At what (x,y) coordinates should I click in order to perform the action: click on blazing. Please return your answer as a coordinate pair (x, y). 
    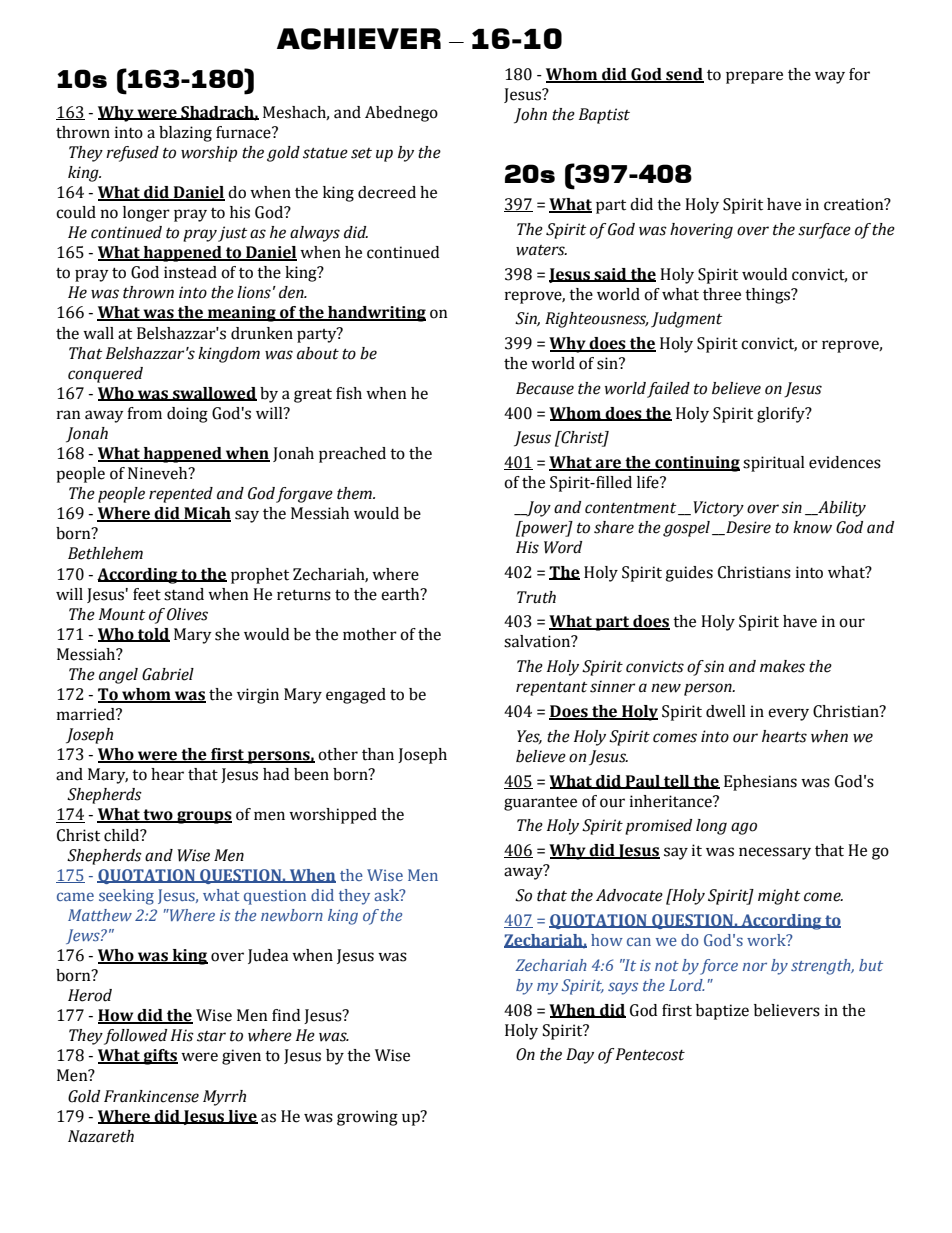
    Looking at the image, I should click on (185, 134).
